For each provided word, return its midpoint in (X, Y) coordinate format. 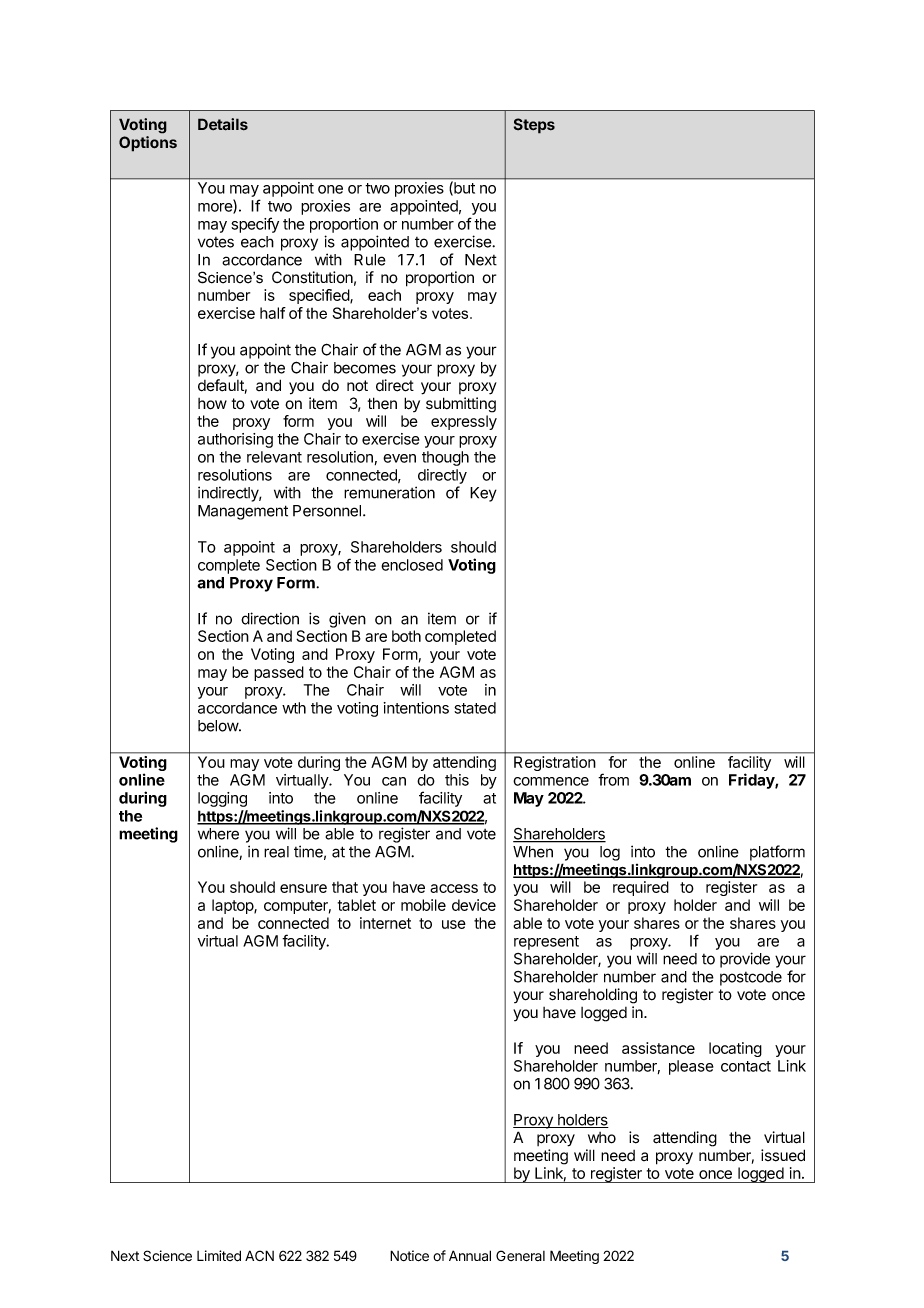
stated (475, 708)
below (219, 726)
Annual (470, 1256)
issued (783, 1155)
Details (223, 124)
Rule (370, 260)
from (613, 779)
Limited (219, 1256)
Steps (534, 126)
